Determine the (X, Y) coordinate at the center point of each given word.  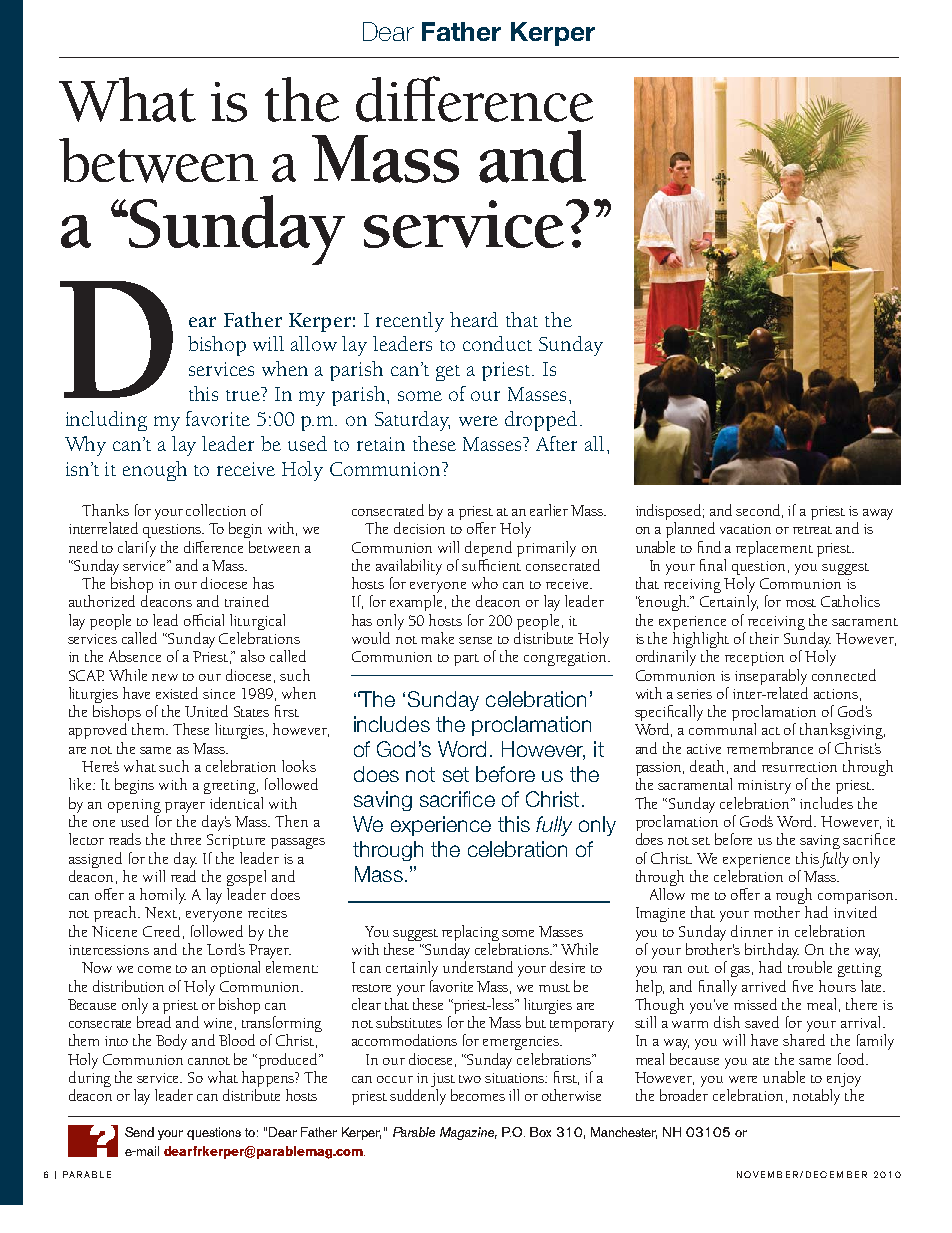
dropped (543, 421)
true (244, 394)
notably (816, 1097)
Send (139, 1132)
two (470, 1079)
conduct (497, 343)
